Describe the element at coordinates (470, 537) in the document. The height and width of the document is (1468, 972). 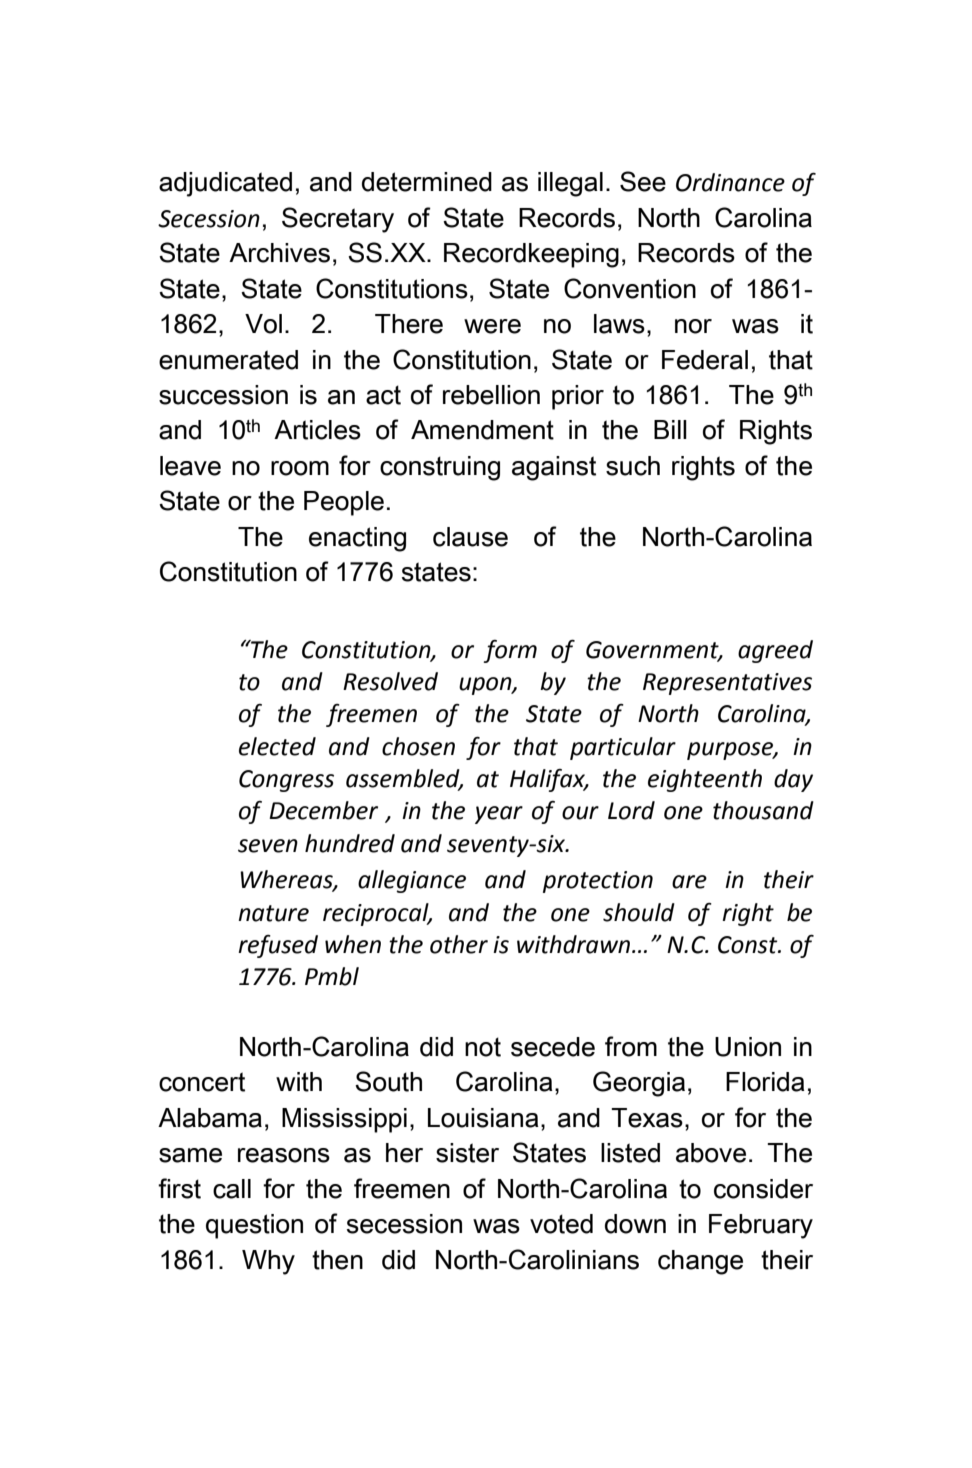
I see `clause` at that location.
